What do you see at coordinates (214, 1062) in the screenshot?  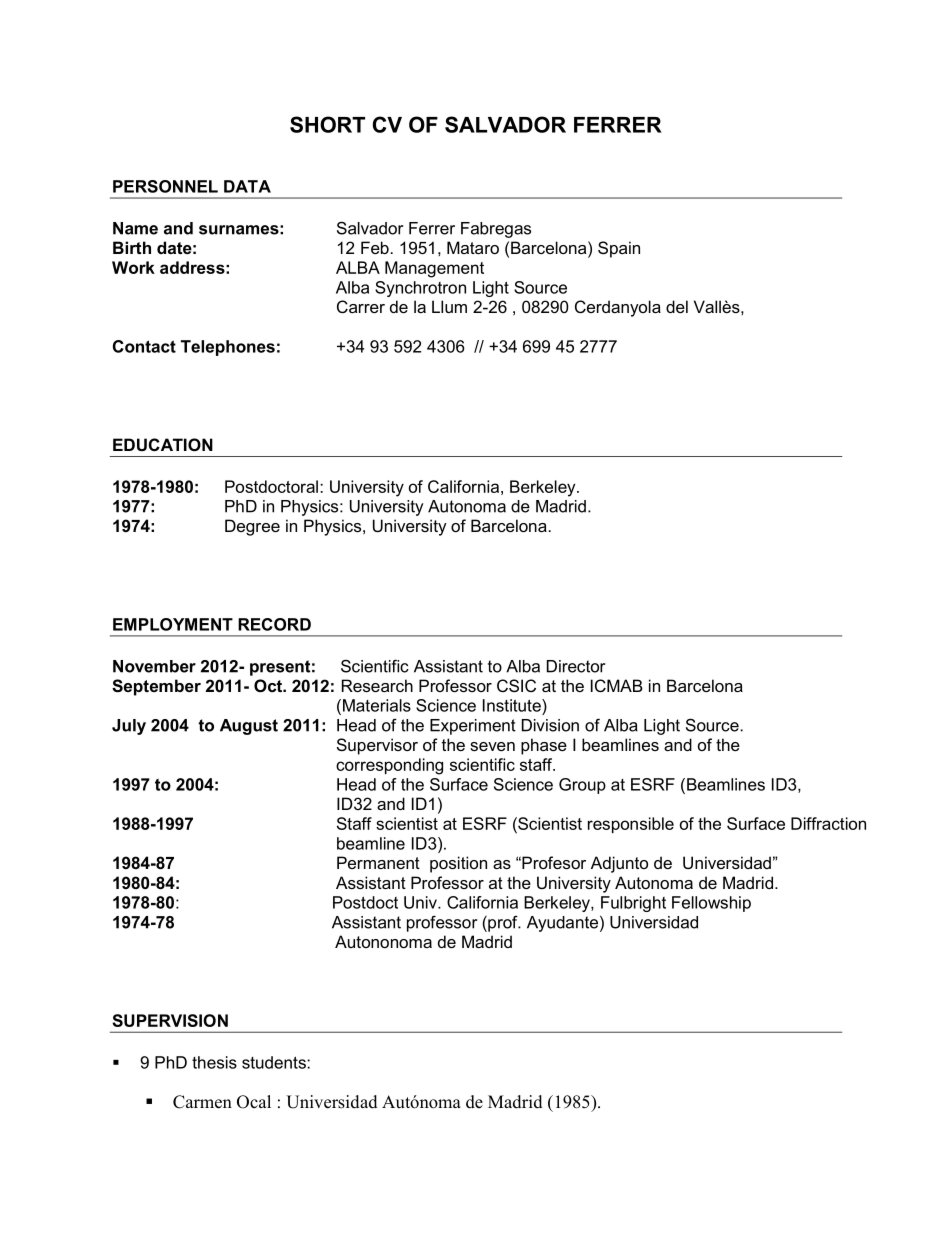 I see `thesis` at bounding box center [214, 1062].
